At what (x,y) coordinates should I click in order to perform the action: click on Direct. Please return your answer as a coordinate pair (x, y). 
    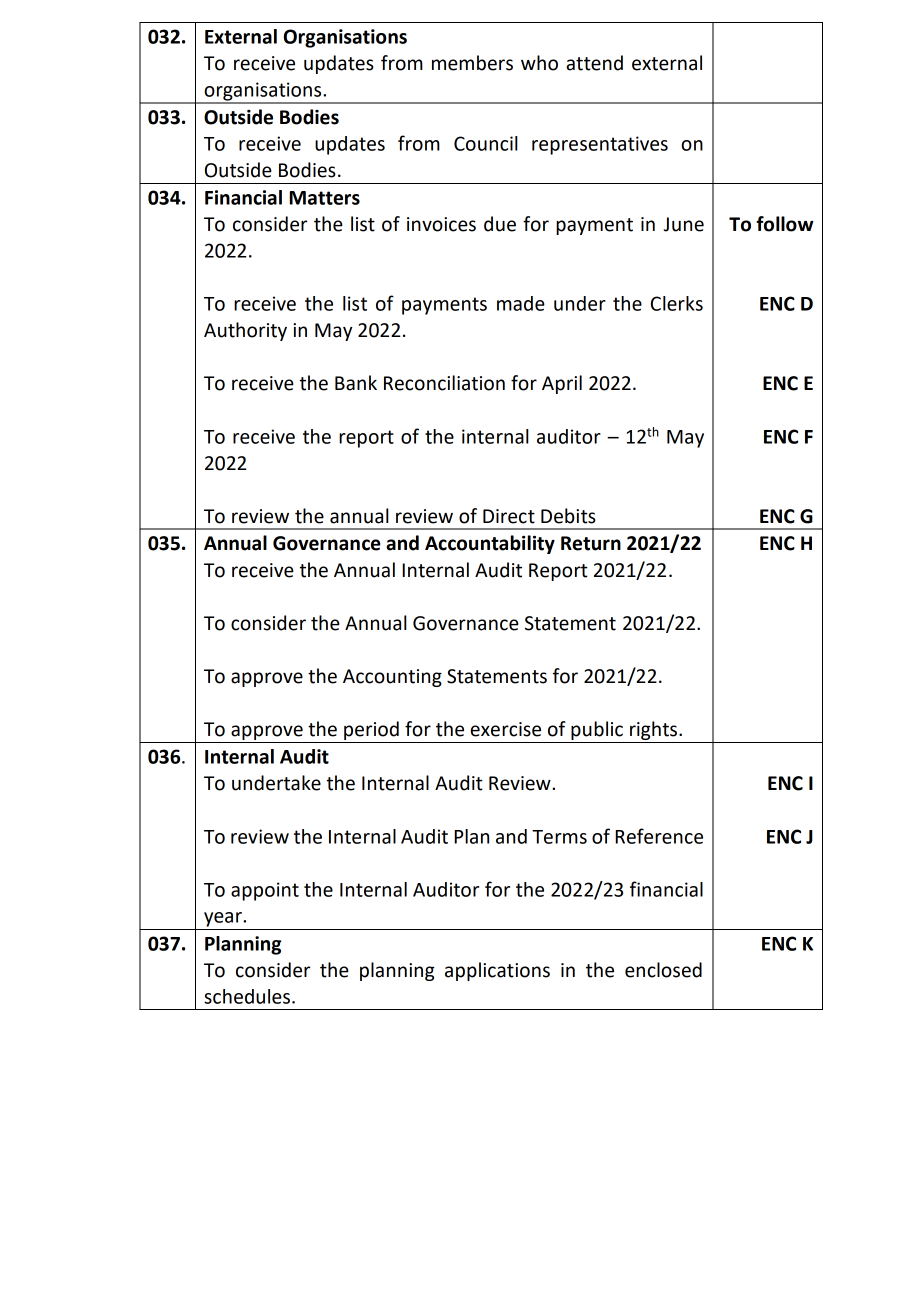
    Looking at the image, I should click on (509, 516).
